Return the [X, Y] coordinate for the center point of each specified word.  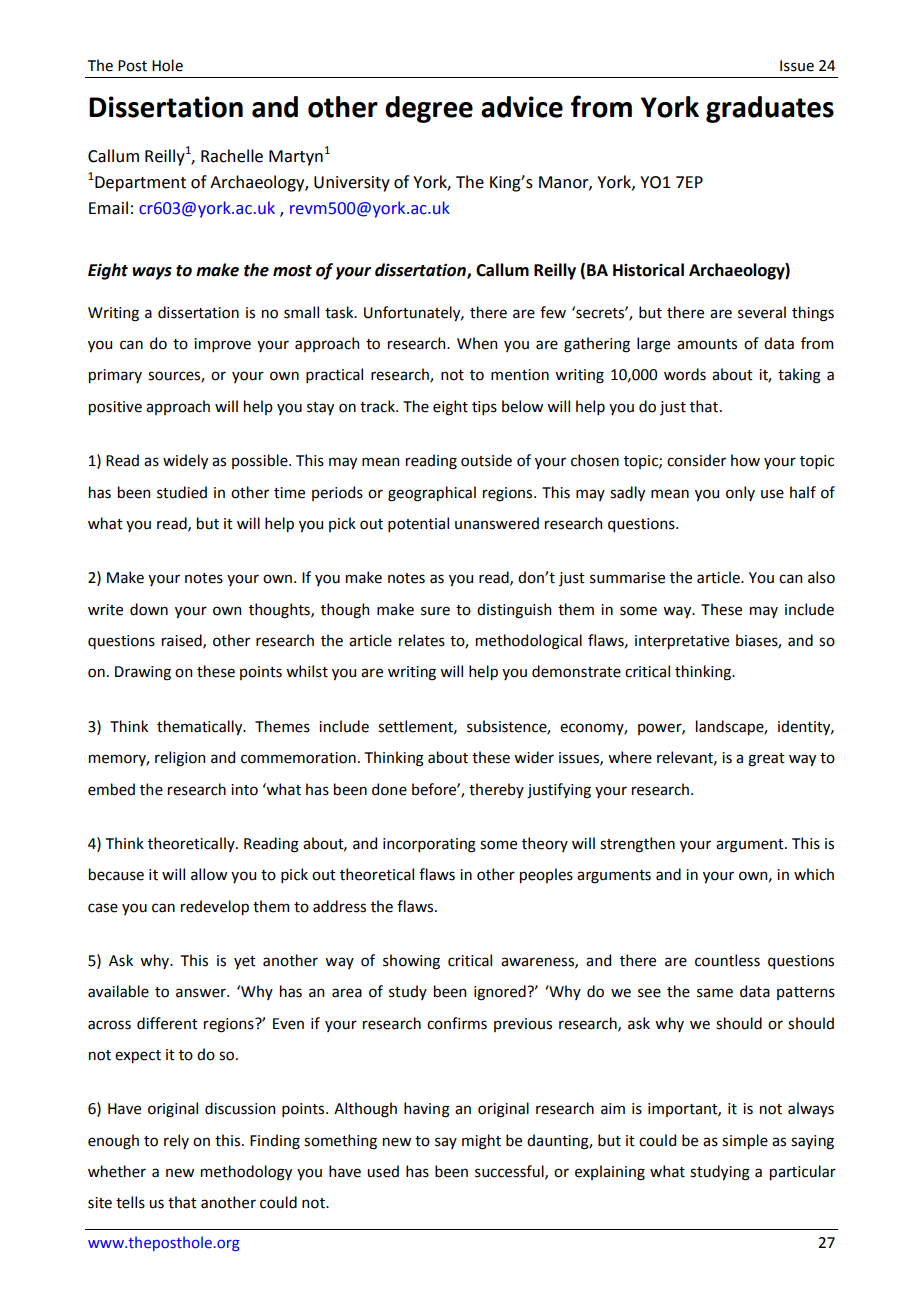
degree [429, 109]
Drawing [143, 673]
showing [411, 962]
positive [115, 408]
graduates [770, 109]
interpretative [682, 642]
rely [176, 1141]
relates [422, 640]
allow [209, 874]
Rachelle [232, 156]
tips [484, 408]
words [685, 374]
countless [727, 960]
